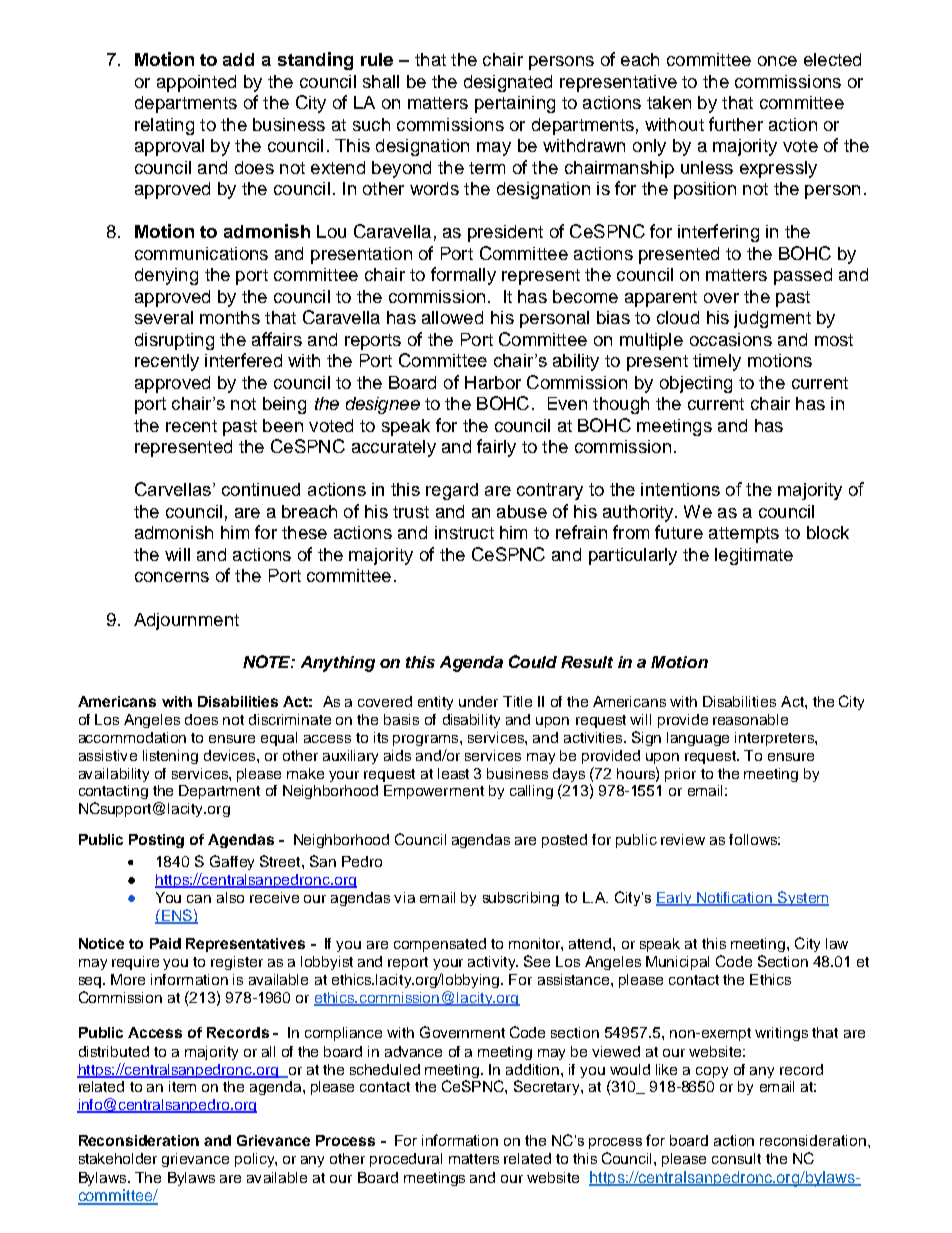  Describe the element at coordinates (283, 425) in the screenshot. I see `been` at that location.
